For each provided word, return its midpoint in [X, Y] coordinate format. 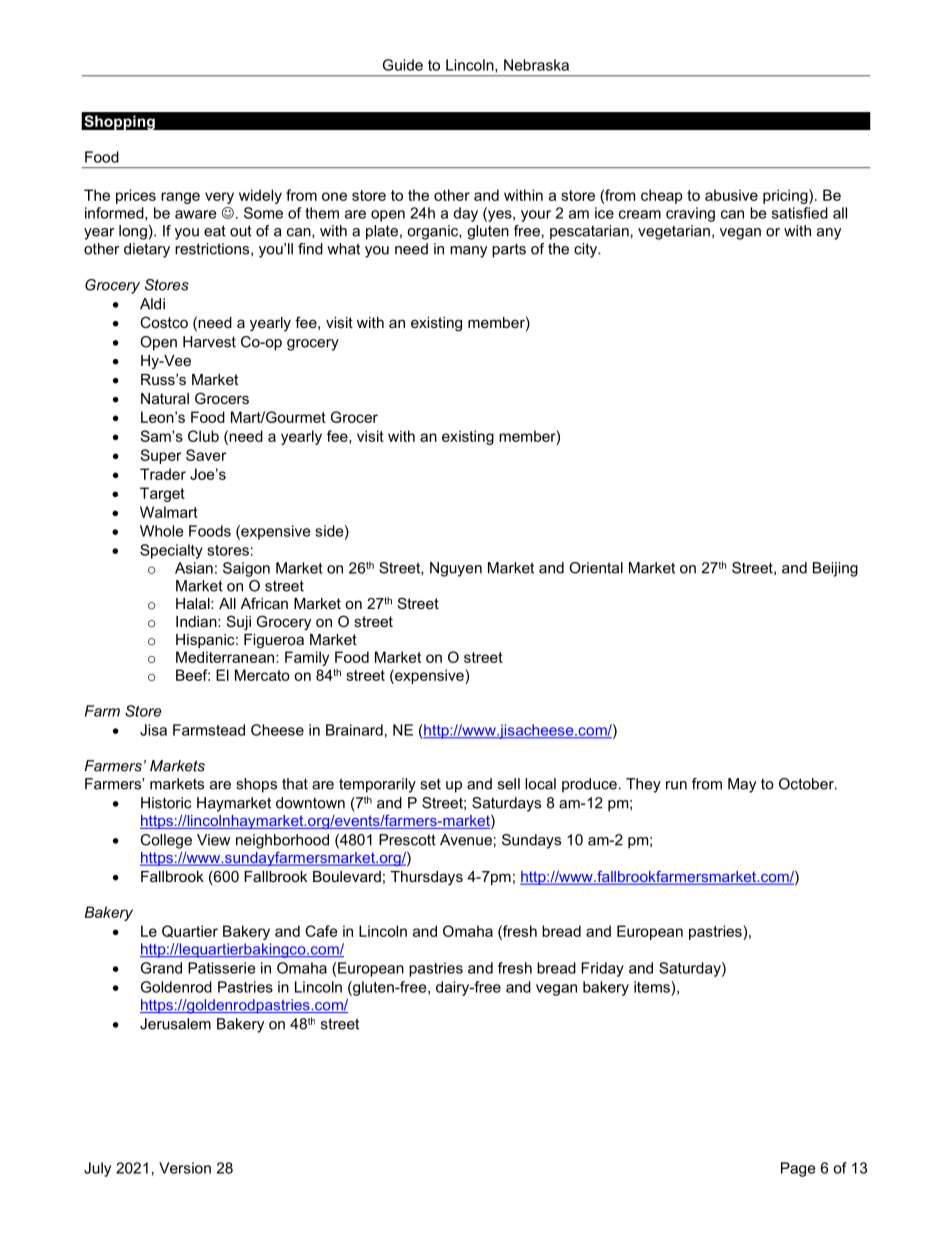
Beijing [835, 569]
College [166, 841]
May [742, 785]
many [468, 252]
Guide [403, 65]
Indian [197, 621]
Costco [164, 322]
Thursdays [427, 878]
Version [185, 1168]
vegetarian [674, 232]
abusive [731, 195]
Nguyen [456, 569]
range [180, 198]
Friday [602, 969]
